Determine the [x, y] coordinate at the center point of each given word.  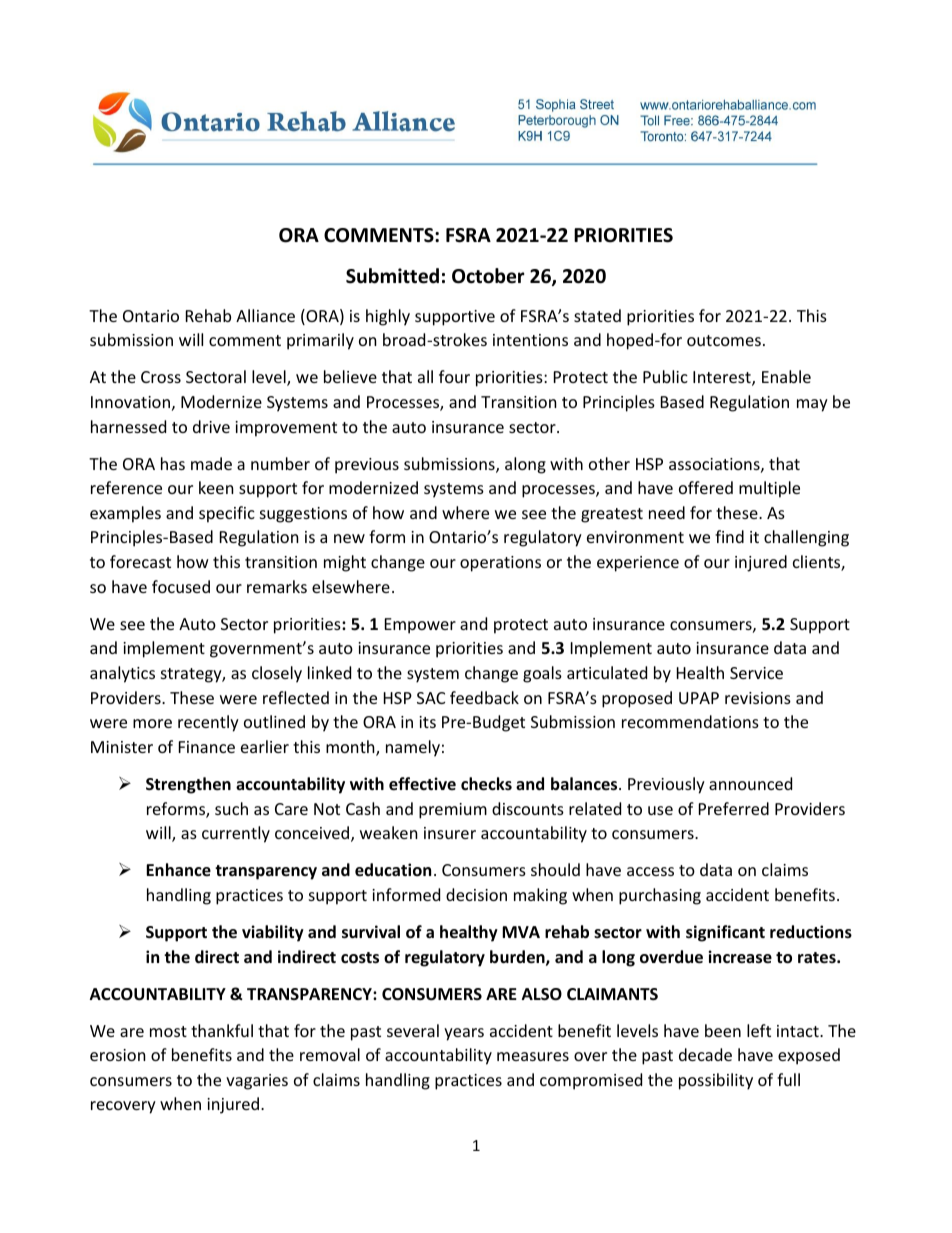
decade [705, 1054]
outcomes [724, 340]
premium [453, 811]
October [488, 276]
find [729, 536]
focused [181, 586]
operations [500, 564]
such [231, 808]
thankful [222, 1030]
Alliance [265, 315]
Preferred [734, 808]
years [464, 1034]
